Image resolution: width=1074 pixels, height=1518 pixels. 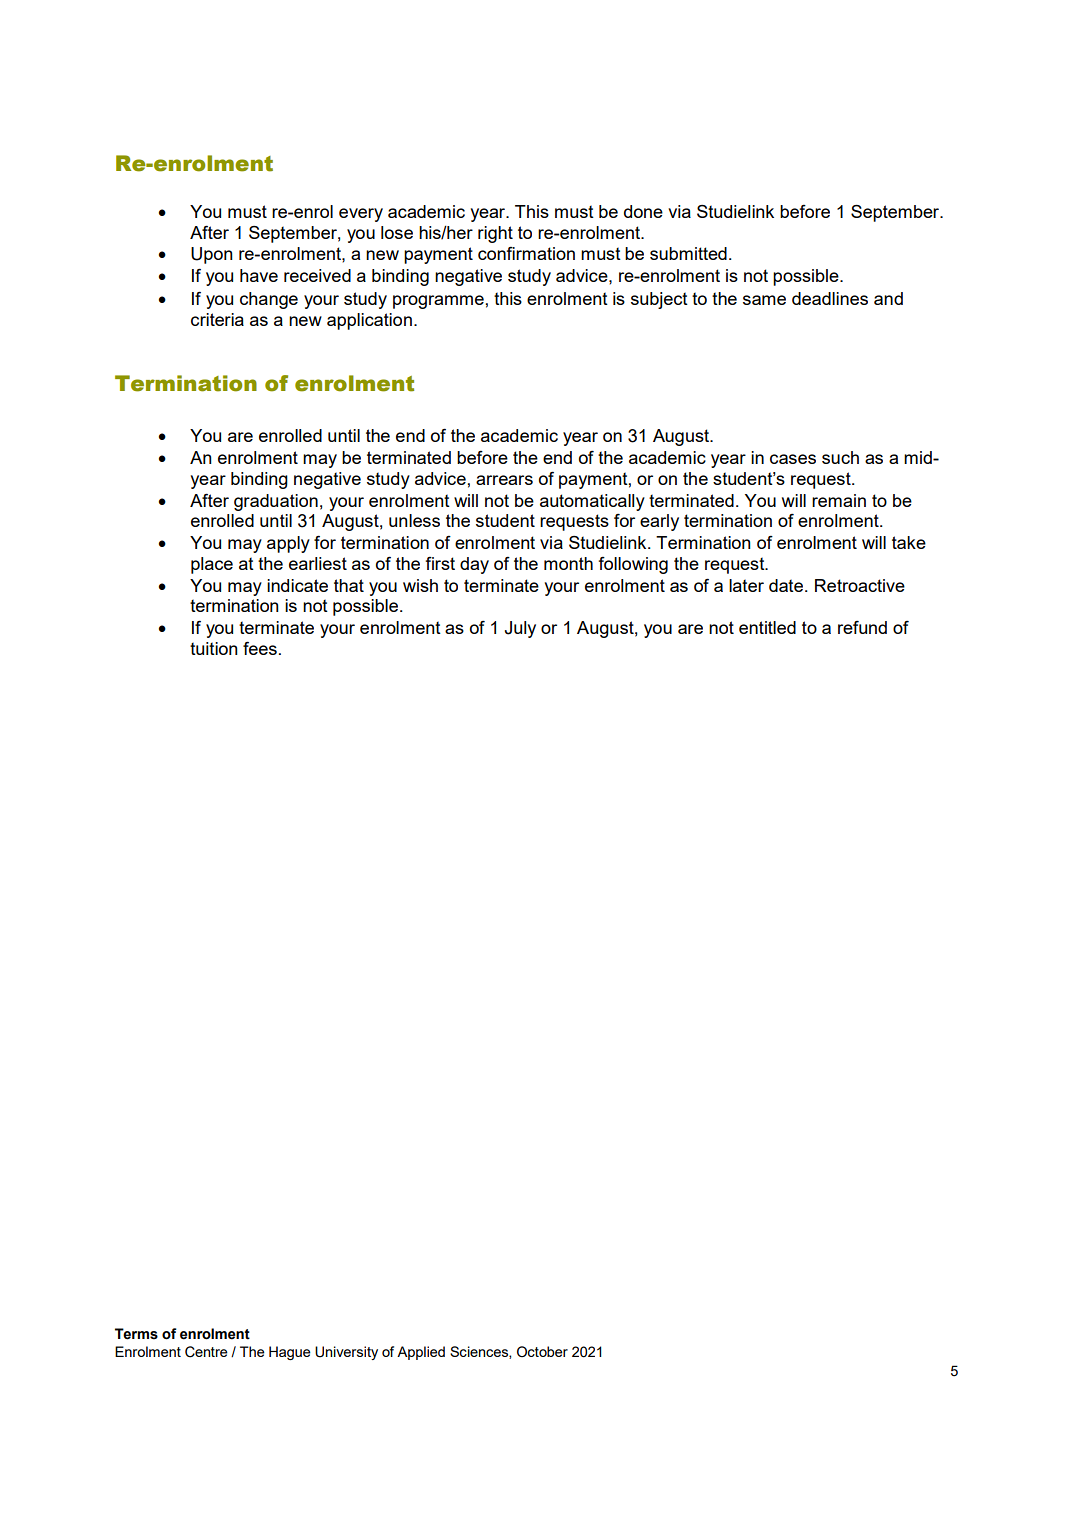 What do you see at coordinates (862, 627) in the screenshot?
I see `refund` at bounding box center [862, 627].
